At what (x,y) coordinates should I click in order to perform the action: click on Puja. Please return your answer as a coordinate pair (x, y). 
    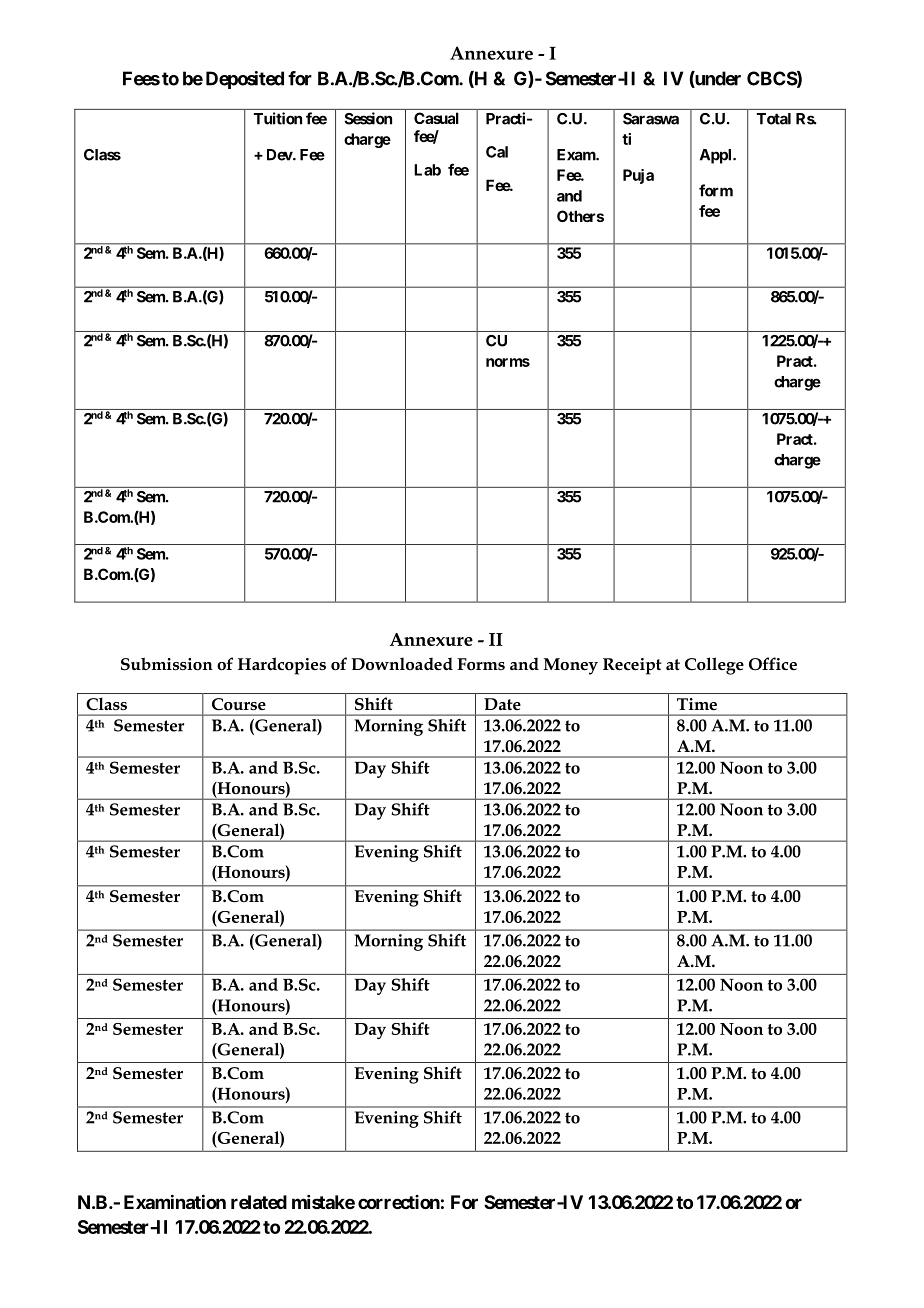
    Looking at the image, I should click on (638, 176).
